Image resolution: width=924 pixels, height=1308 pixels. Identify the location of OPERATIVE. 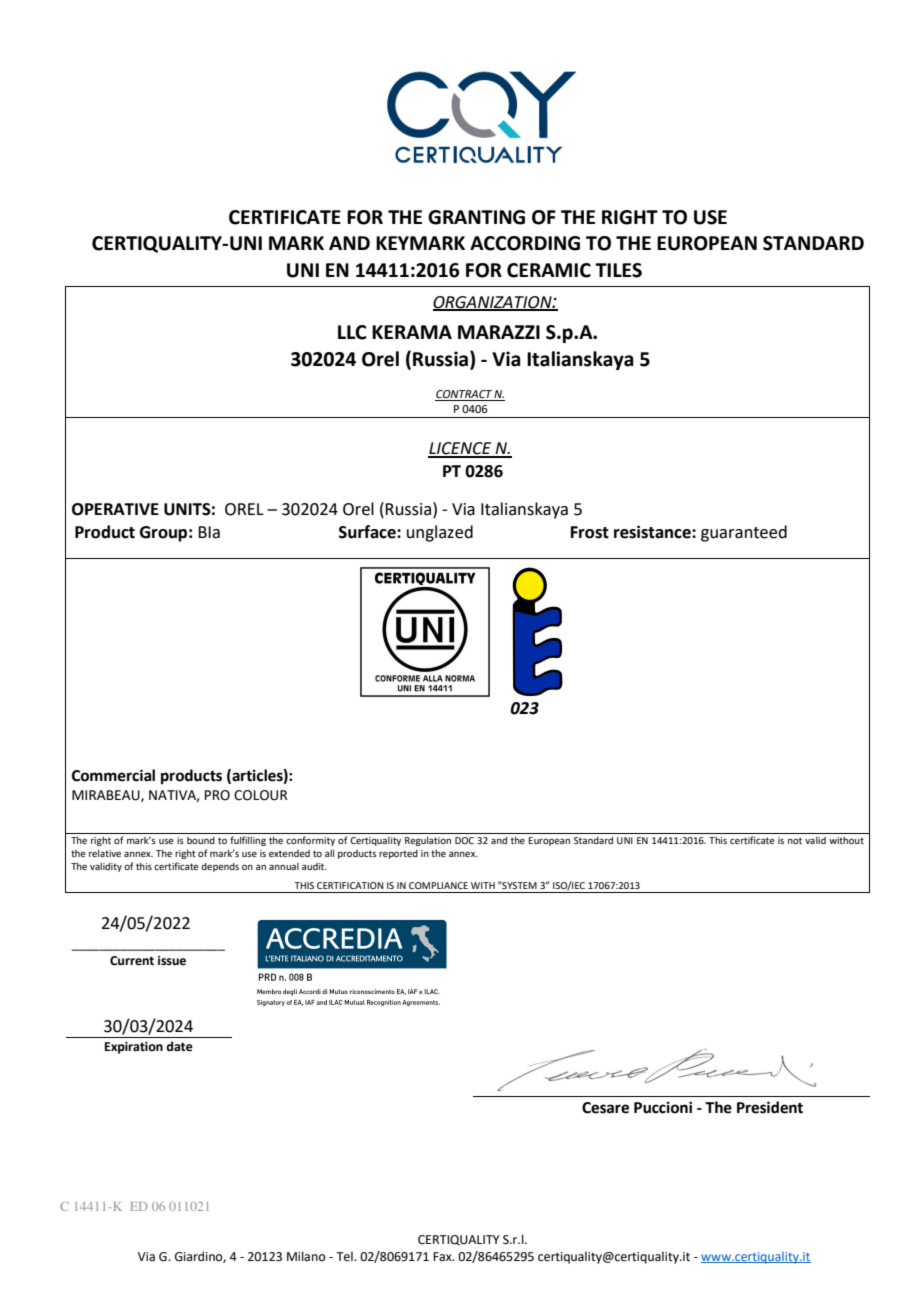
(115, 509).
